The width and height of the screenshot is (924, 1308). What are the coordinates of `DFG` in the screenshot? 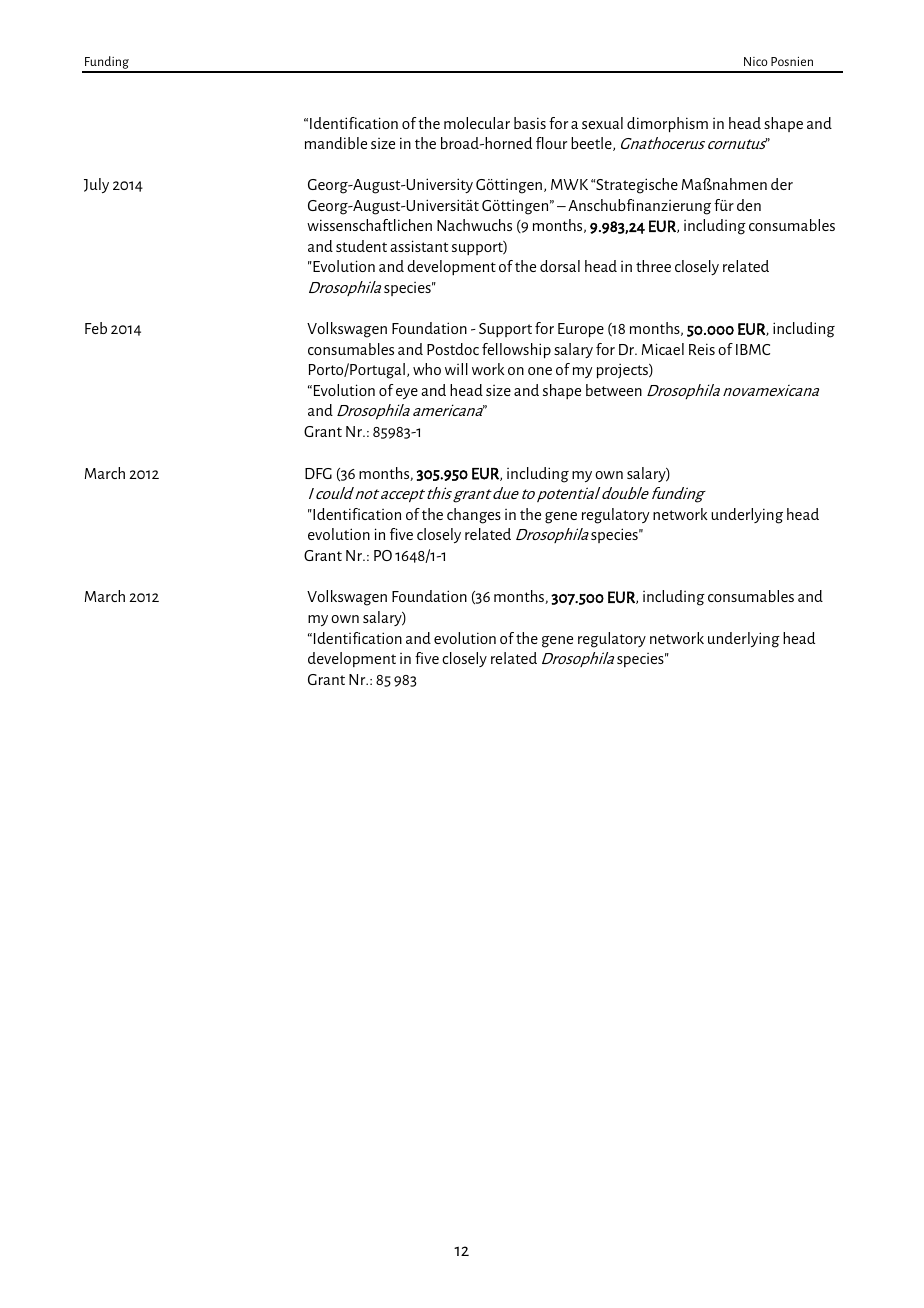 It's located at (318, 473).
